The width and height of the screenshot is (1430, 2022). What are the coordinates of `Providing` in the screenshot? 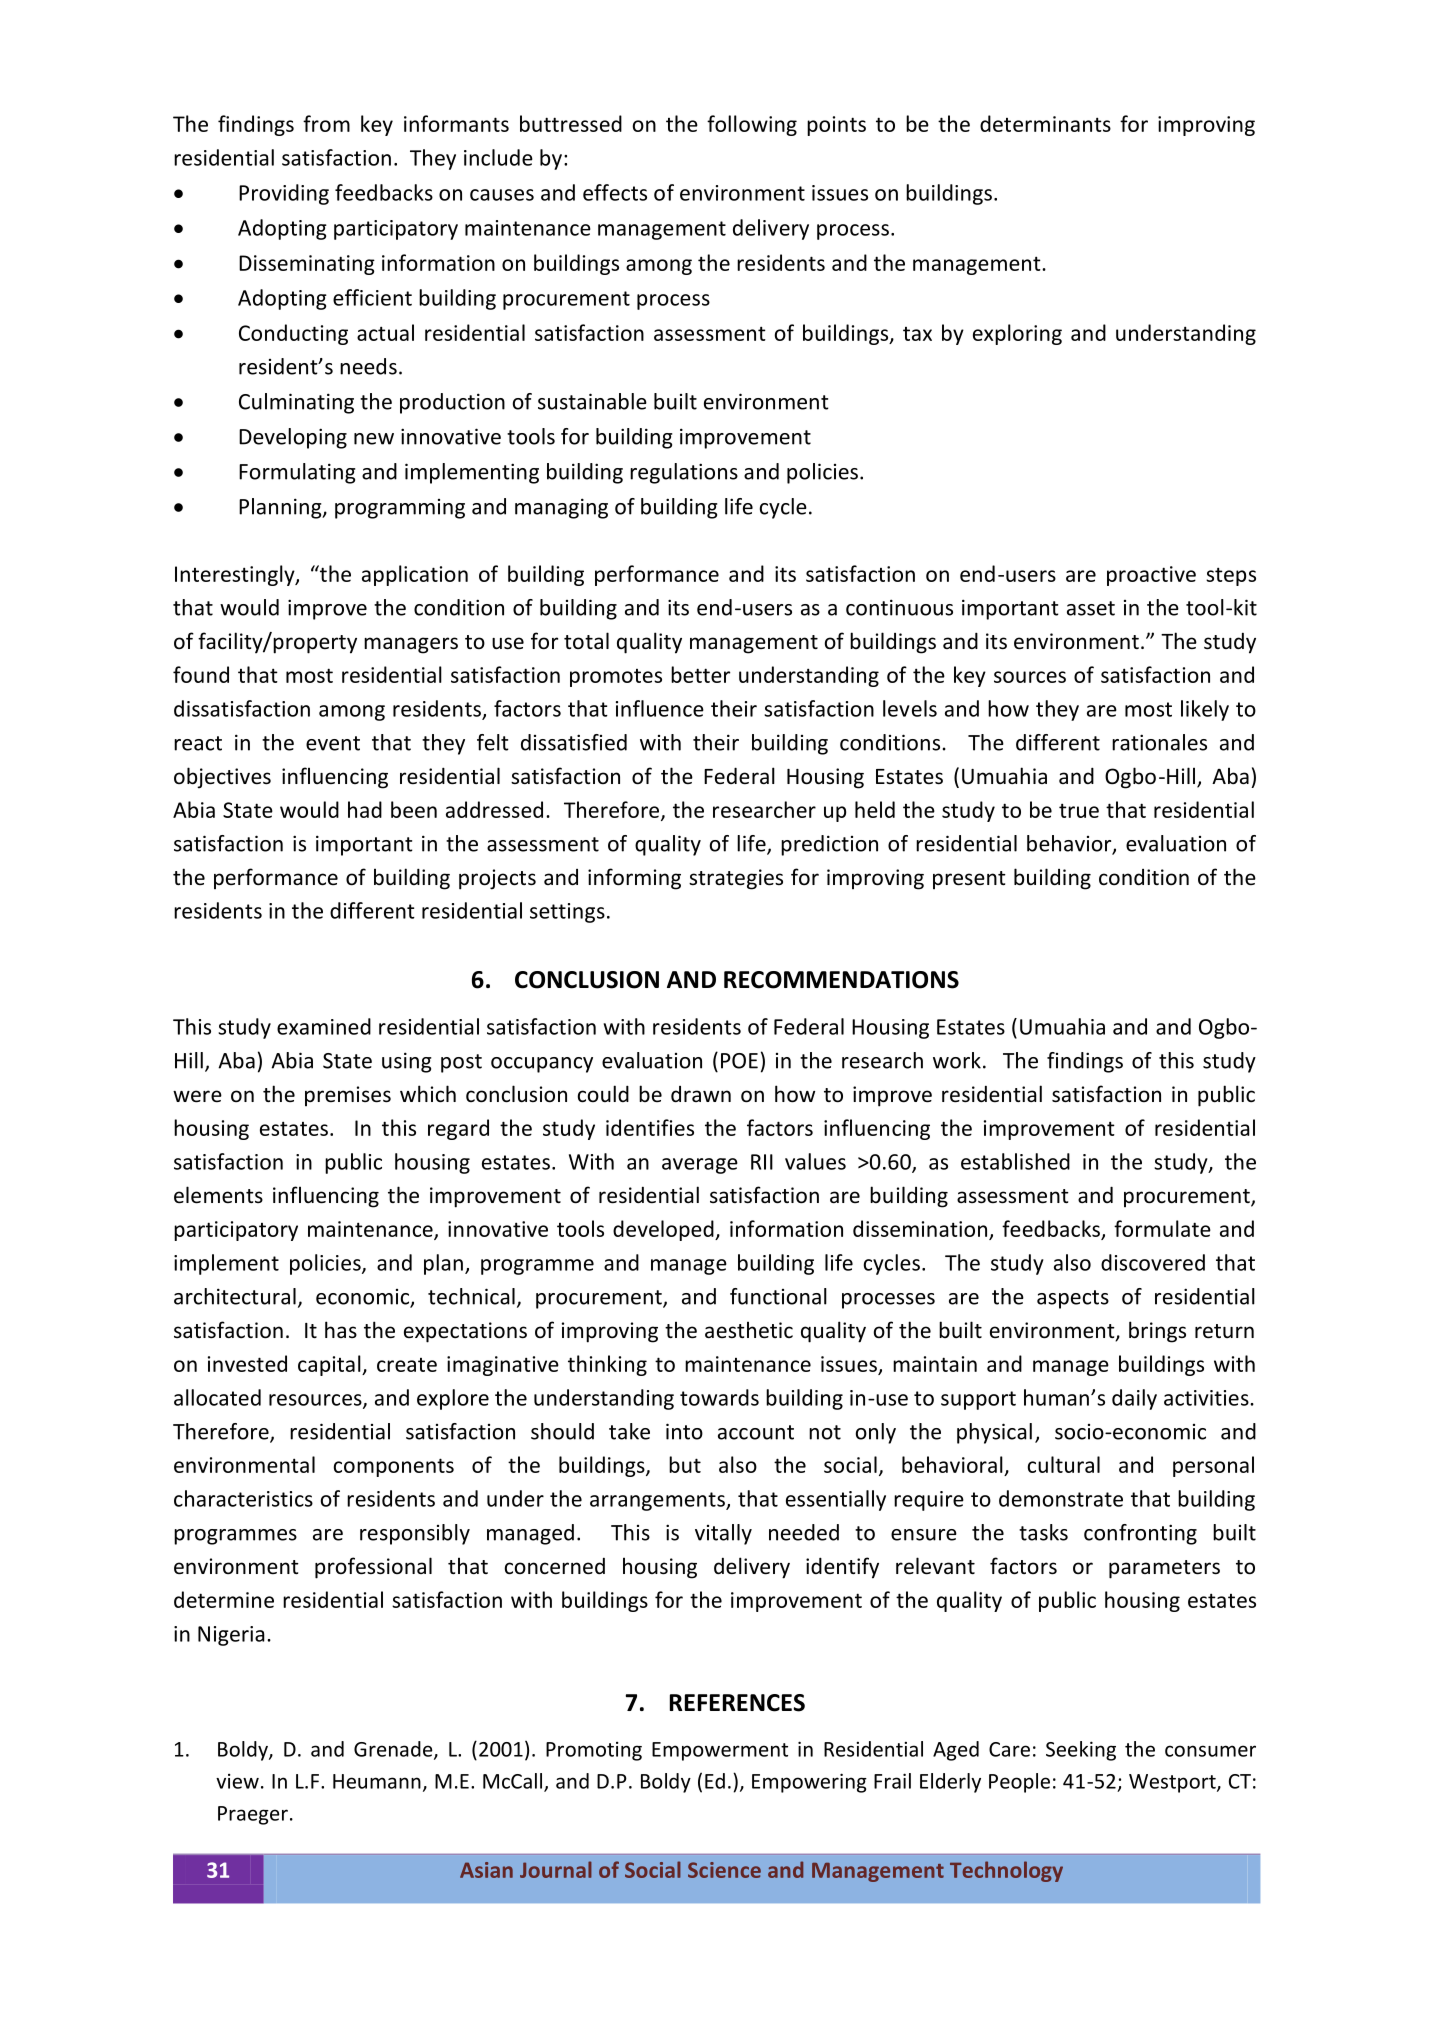 It's located at (284, 194).
